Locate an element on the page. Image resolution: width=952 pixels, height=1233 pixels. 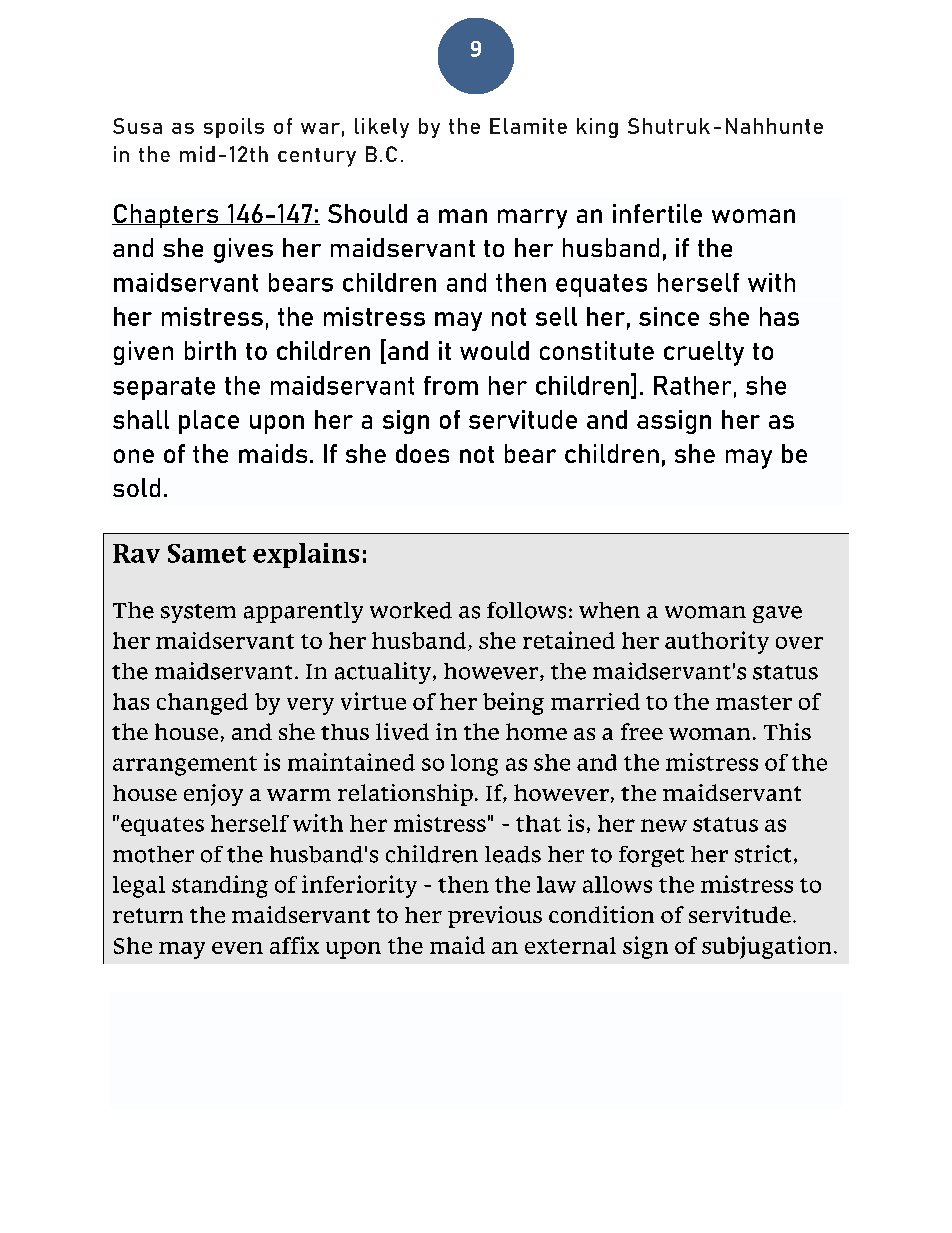
even is located at coordinates (237, 948).
